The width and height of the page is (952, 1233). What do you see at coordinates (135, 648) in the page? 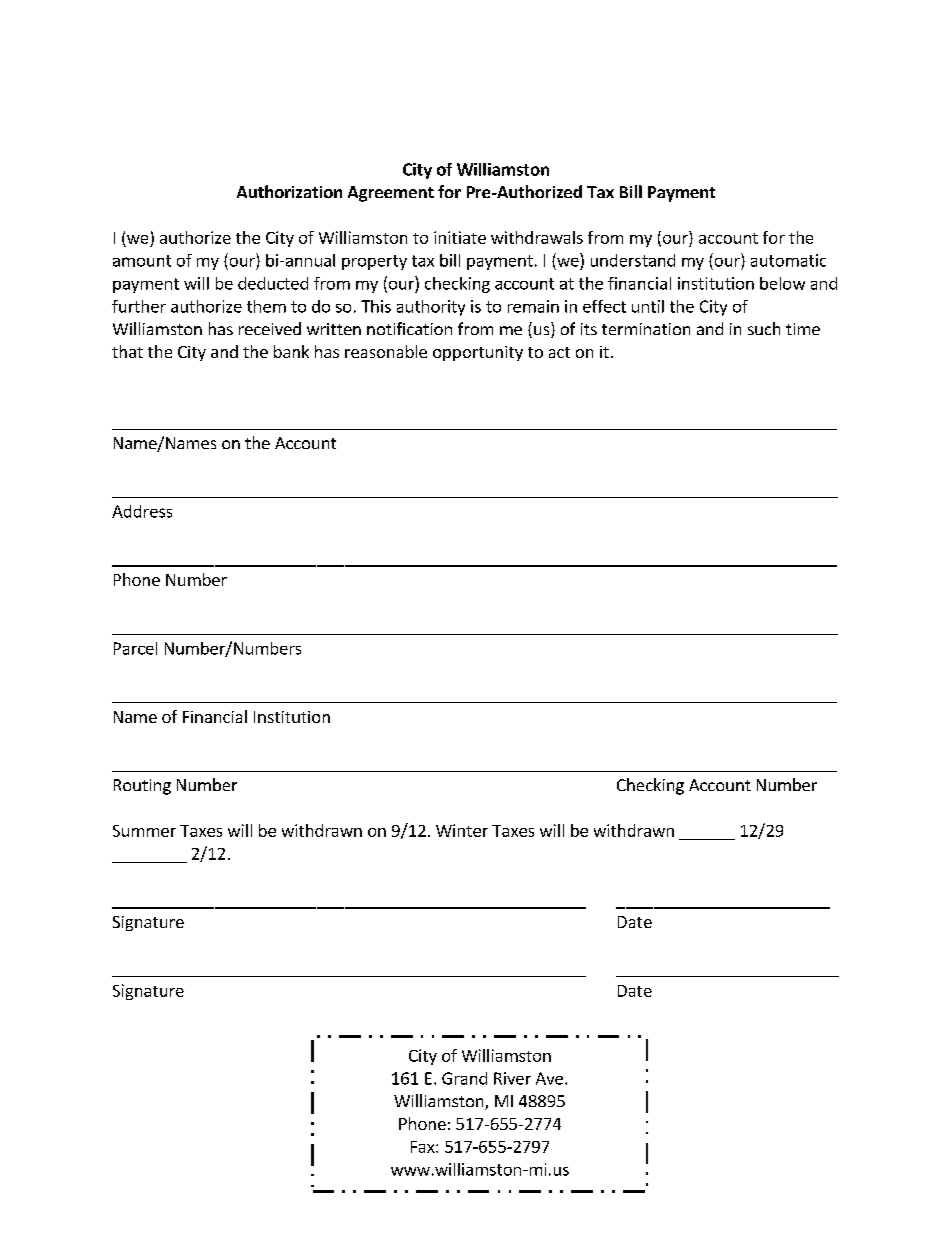
I see `Parcel` at bounding box center [135, 648].
